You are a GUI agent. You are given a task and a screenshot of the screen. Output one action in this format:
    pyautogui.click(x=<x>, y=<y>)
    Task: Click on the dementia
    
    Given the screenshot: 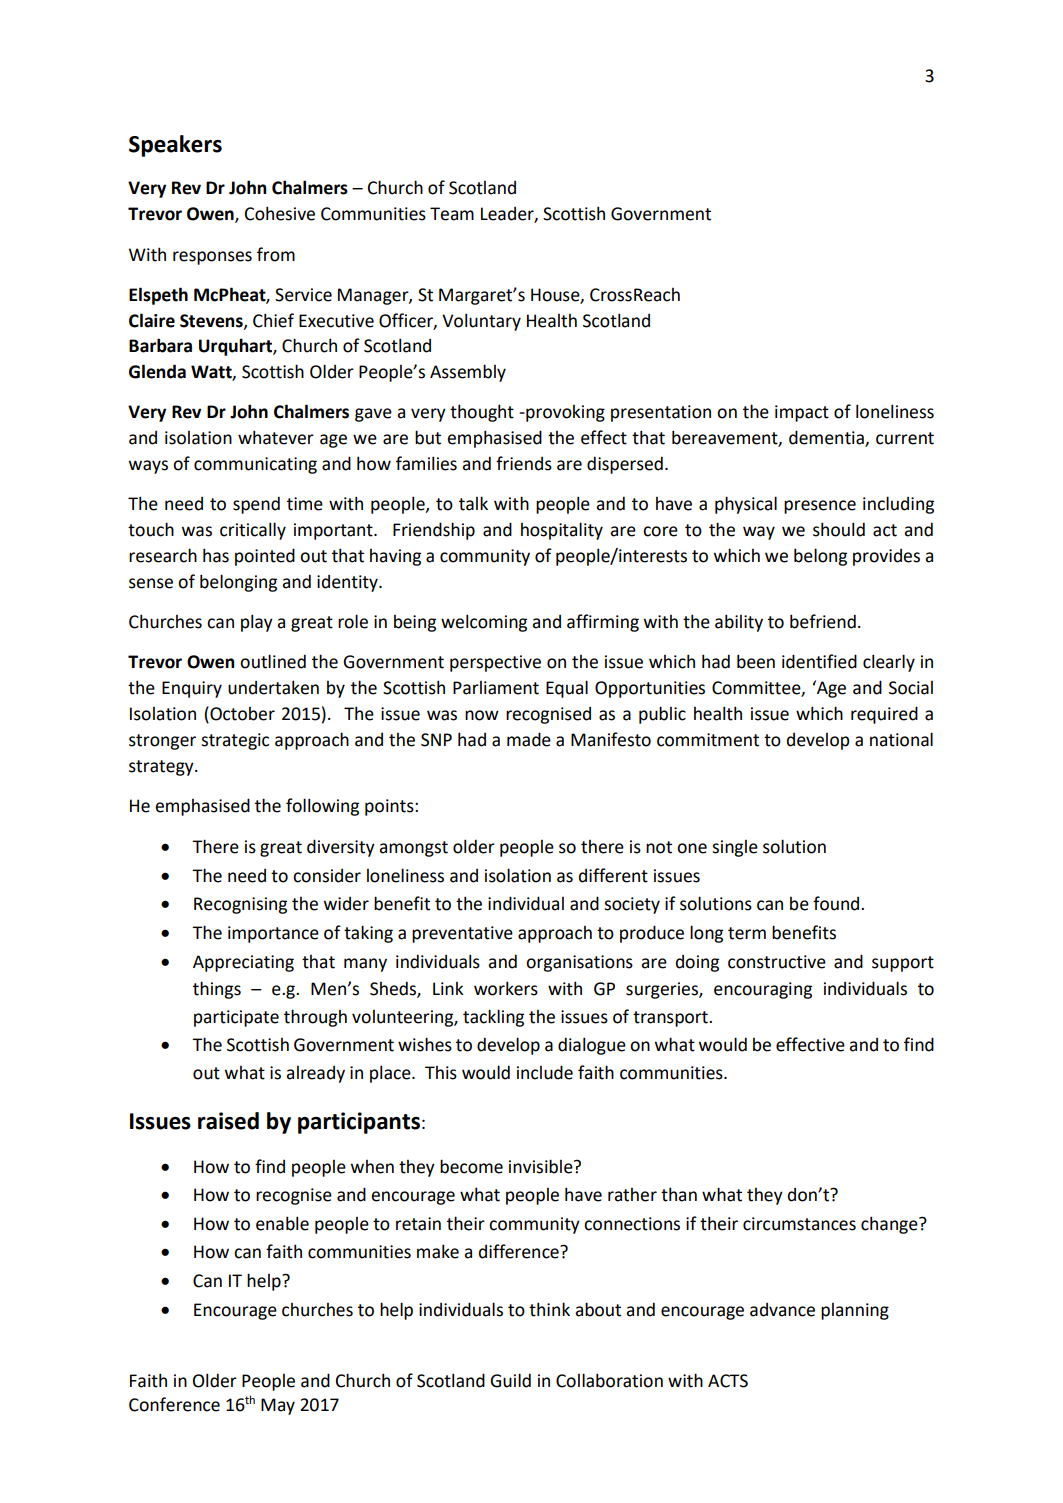 What is the action you would take?
    pyautogui.click(x=827, y=438)
